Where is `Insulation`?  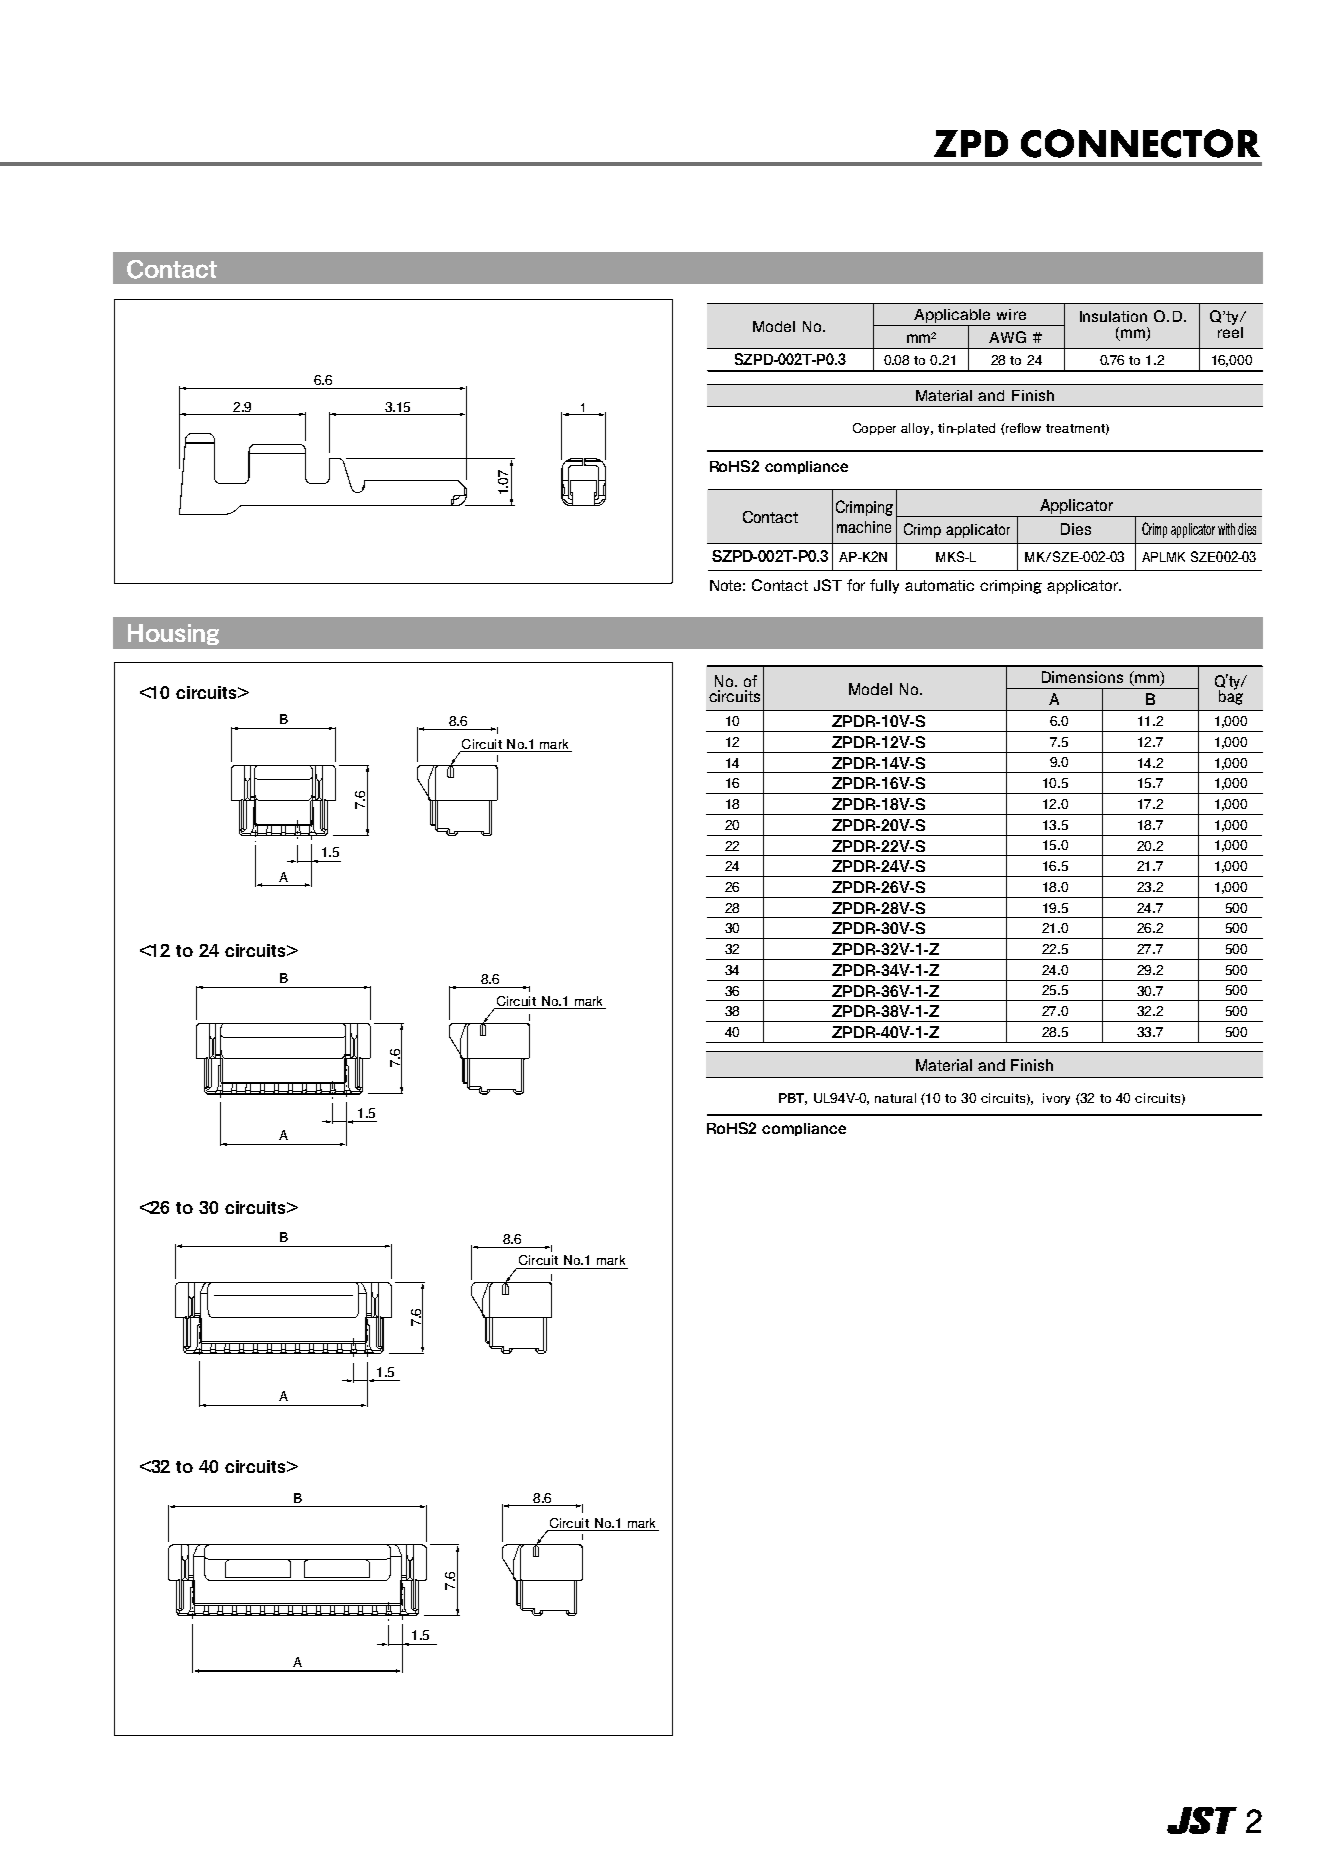 Insulation is located at coordinates (1113, 316).
